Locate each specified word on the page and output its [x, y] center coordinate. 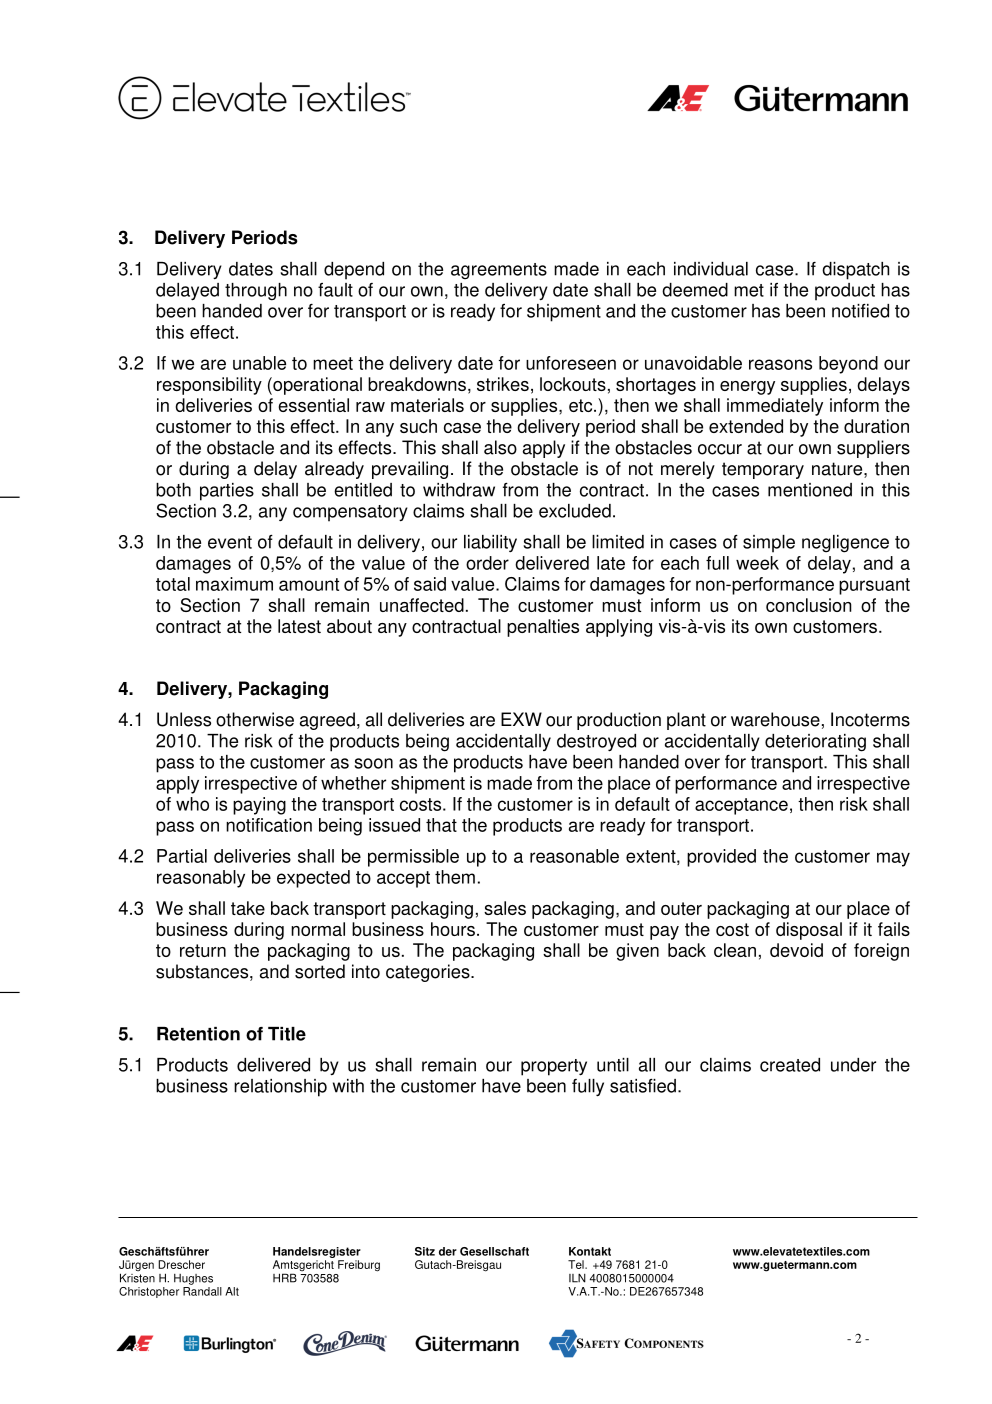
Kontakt [590, 1251]
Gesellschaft [494, 1251]
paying [259, 806]
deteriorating [815, 743]
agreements [499, 271]
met [749, 290]
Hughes [193, 1279]
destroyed [596, 743]
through [256, 292]
